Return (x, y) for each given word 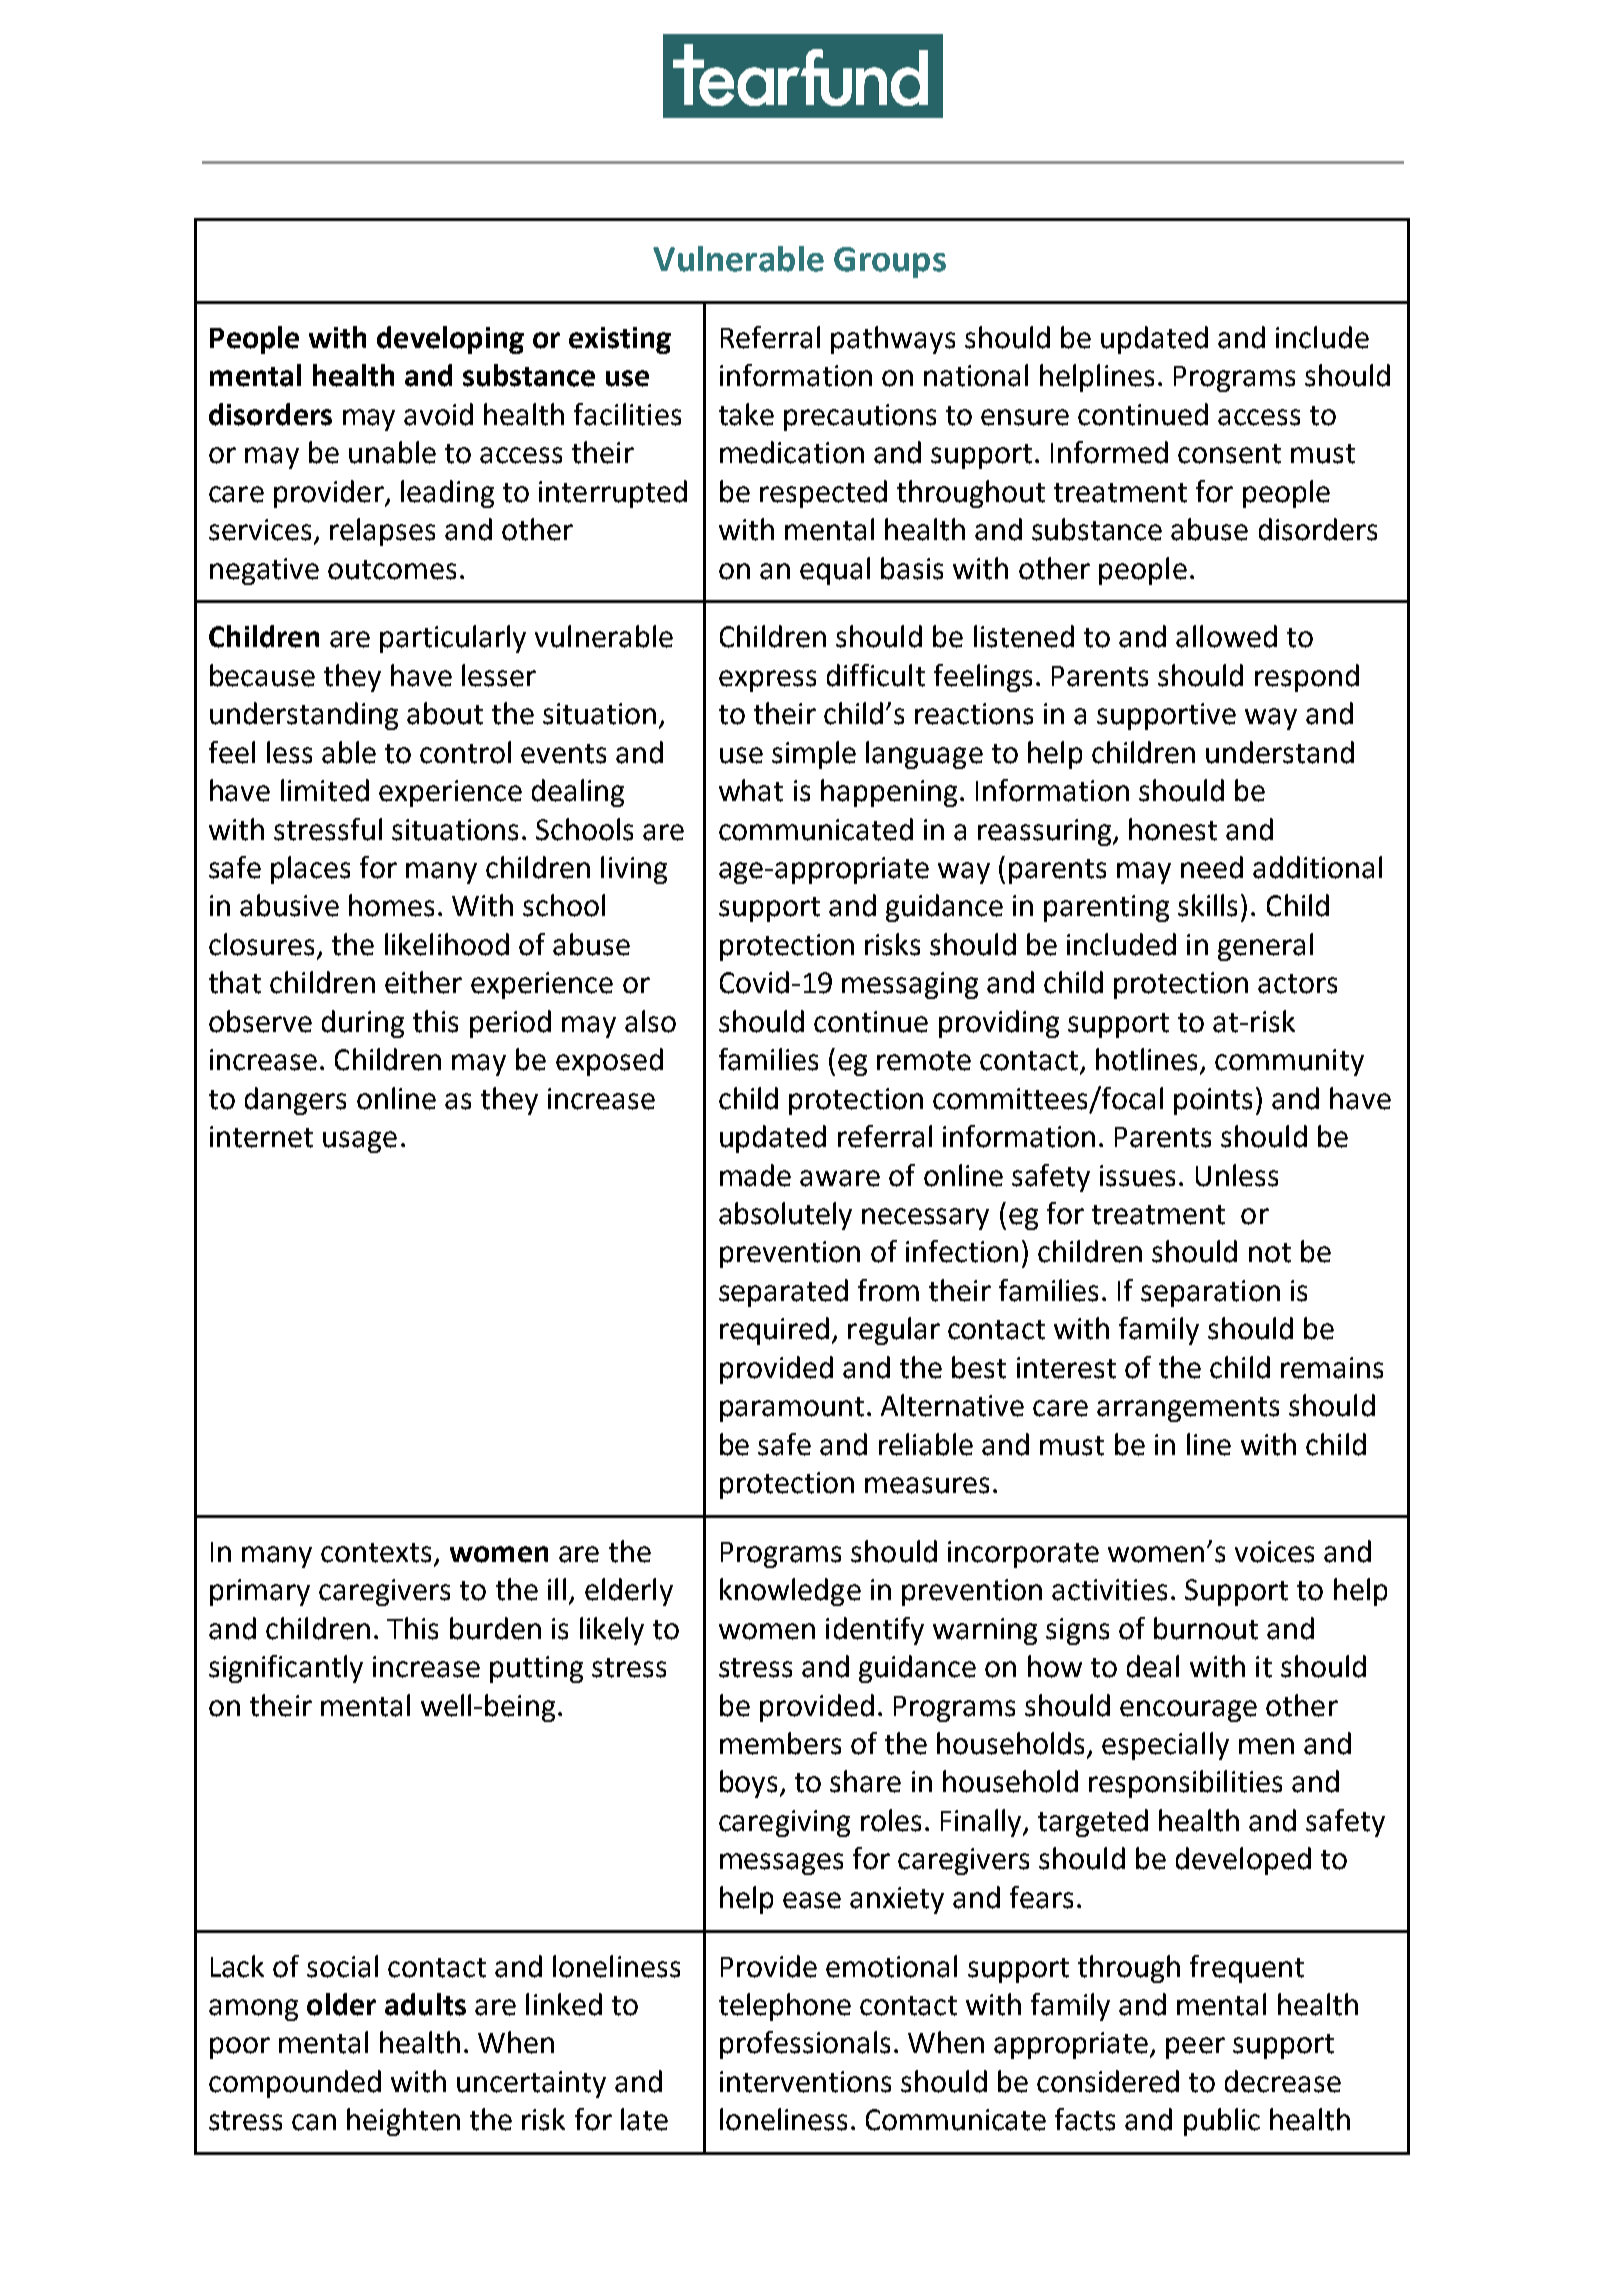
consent (1229, 454)
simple (814, 755)
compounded (295, 2084)
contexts (376, 1553)
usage (360, 1142)
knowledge (790, 1592)
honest (1173, 829)
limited (325, 790)
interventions (805, 2082)
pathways (893, 340)
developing (450, 340)
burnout (1206, 1628)
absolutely (785, 1216)
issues (1137, 1176)
